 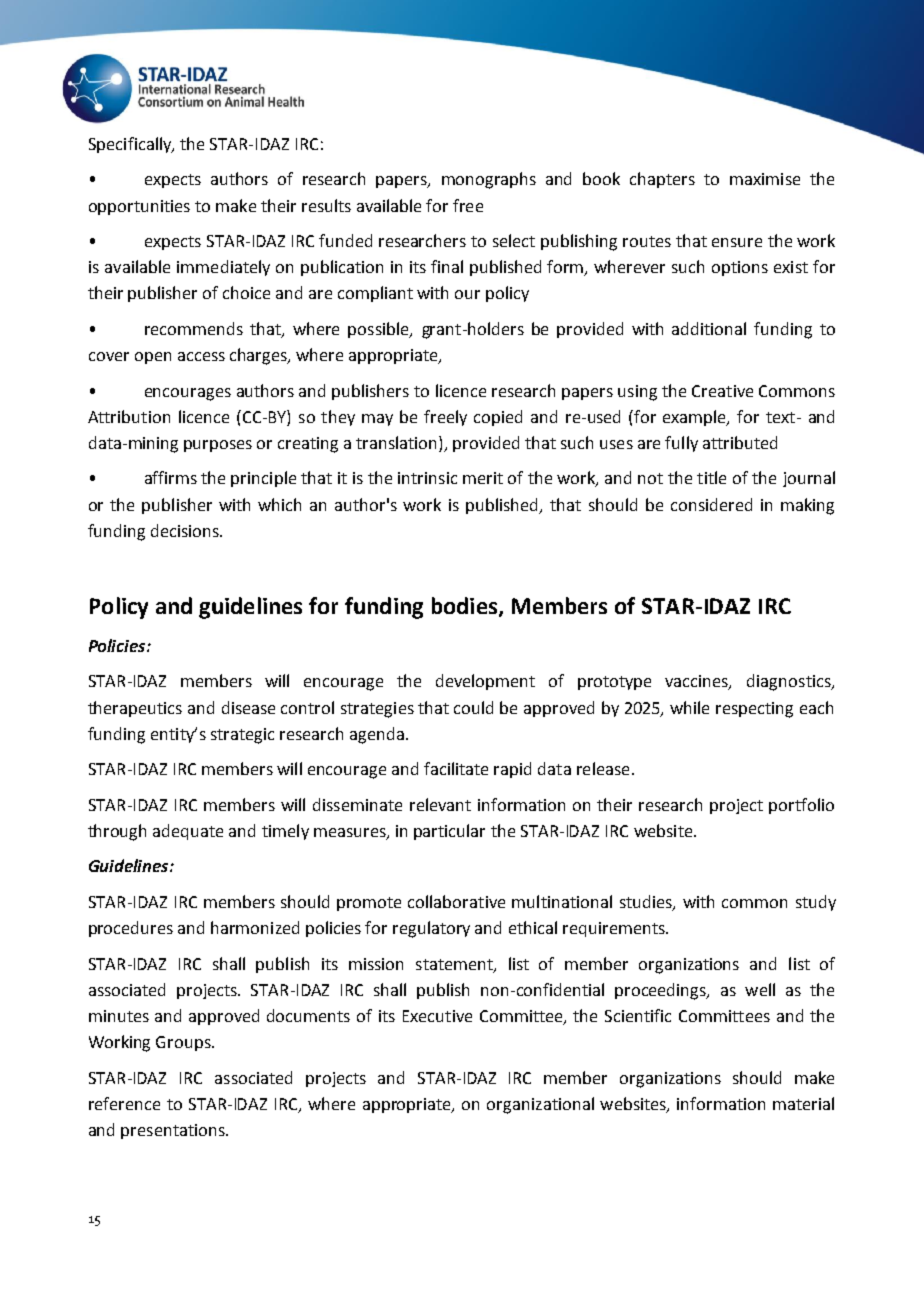 I want to click on study, so click(x=816, y=903).
